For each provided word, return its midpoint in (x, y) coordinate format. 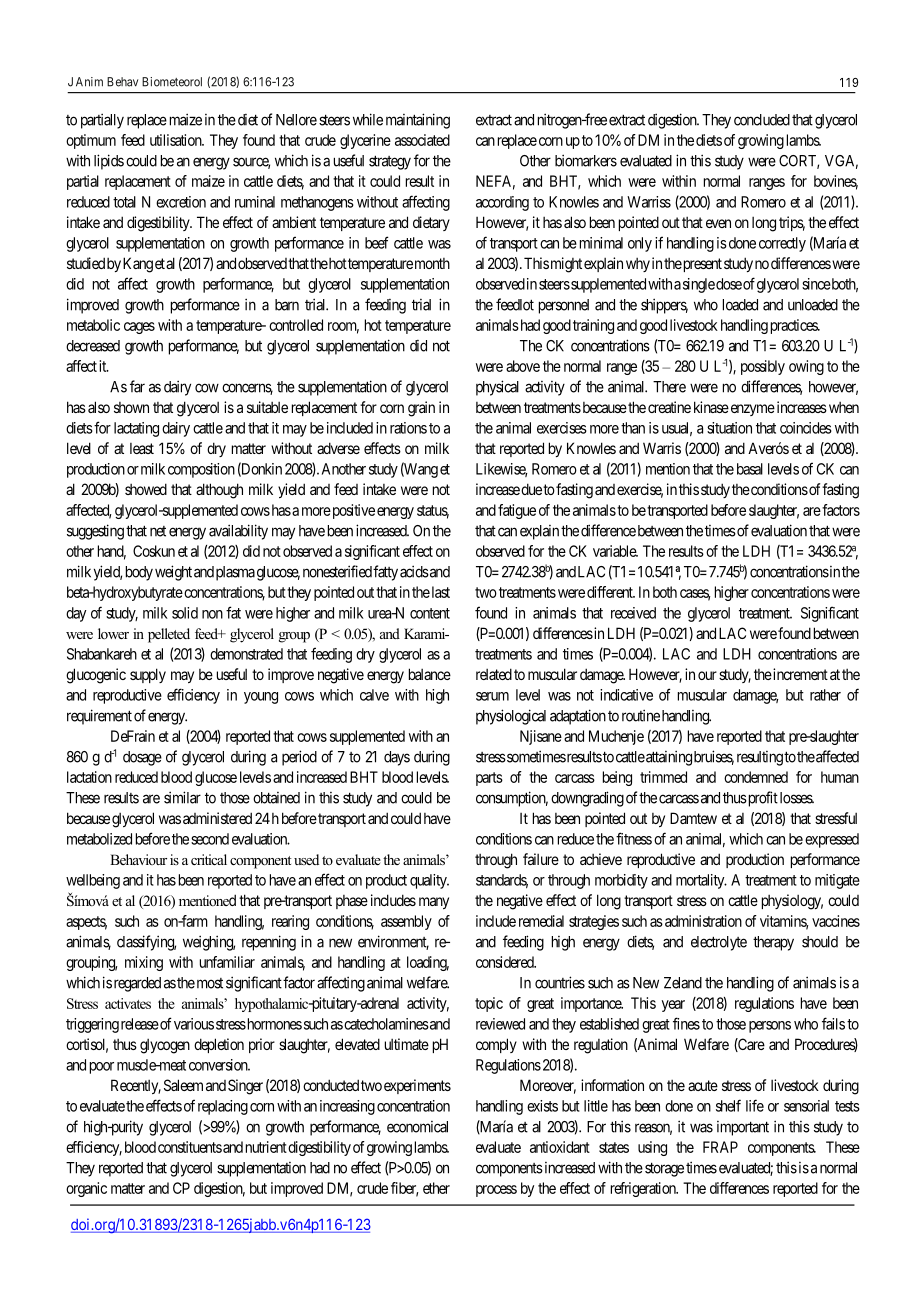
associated (422, 140)
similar (182, 797)
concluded (762, 120)
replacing (223, 1107)
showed (146, 489)
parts (489, 779)
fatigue (517, 511)
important (743, 1128)
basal (750, 469)
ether (436, 1188)
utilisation (177, 140)
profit (762, 799)
